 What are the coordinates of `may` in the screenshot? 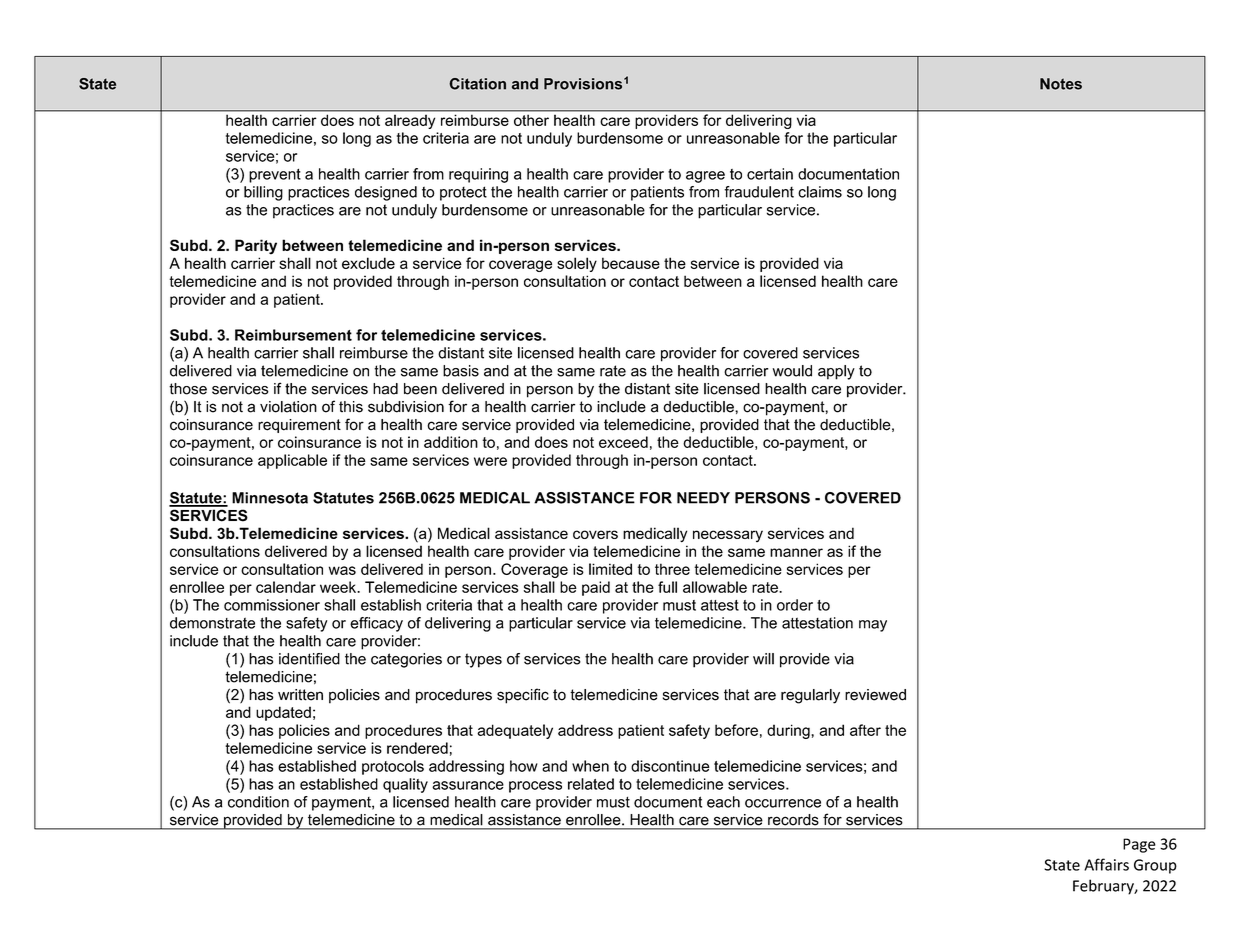 It's located at (873, 626).
